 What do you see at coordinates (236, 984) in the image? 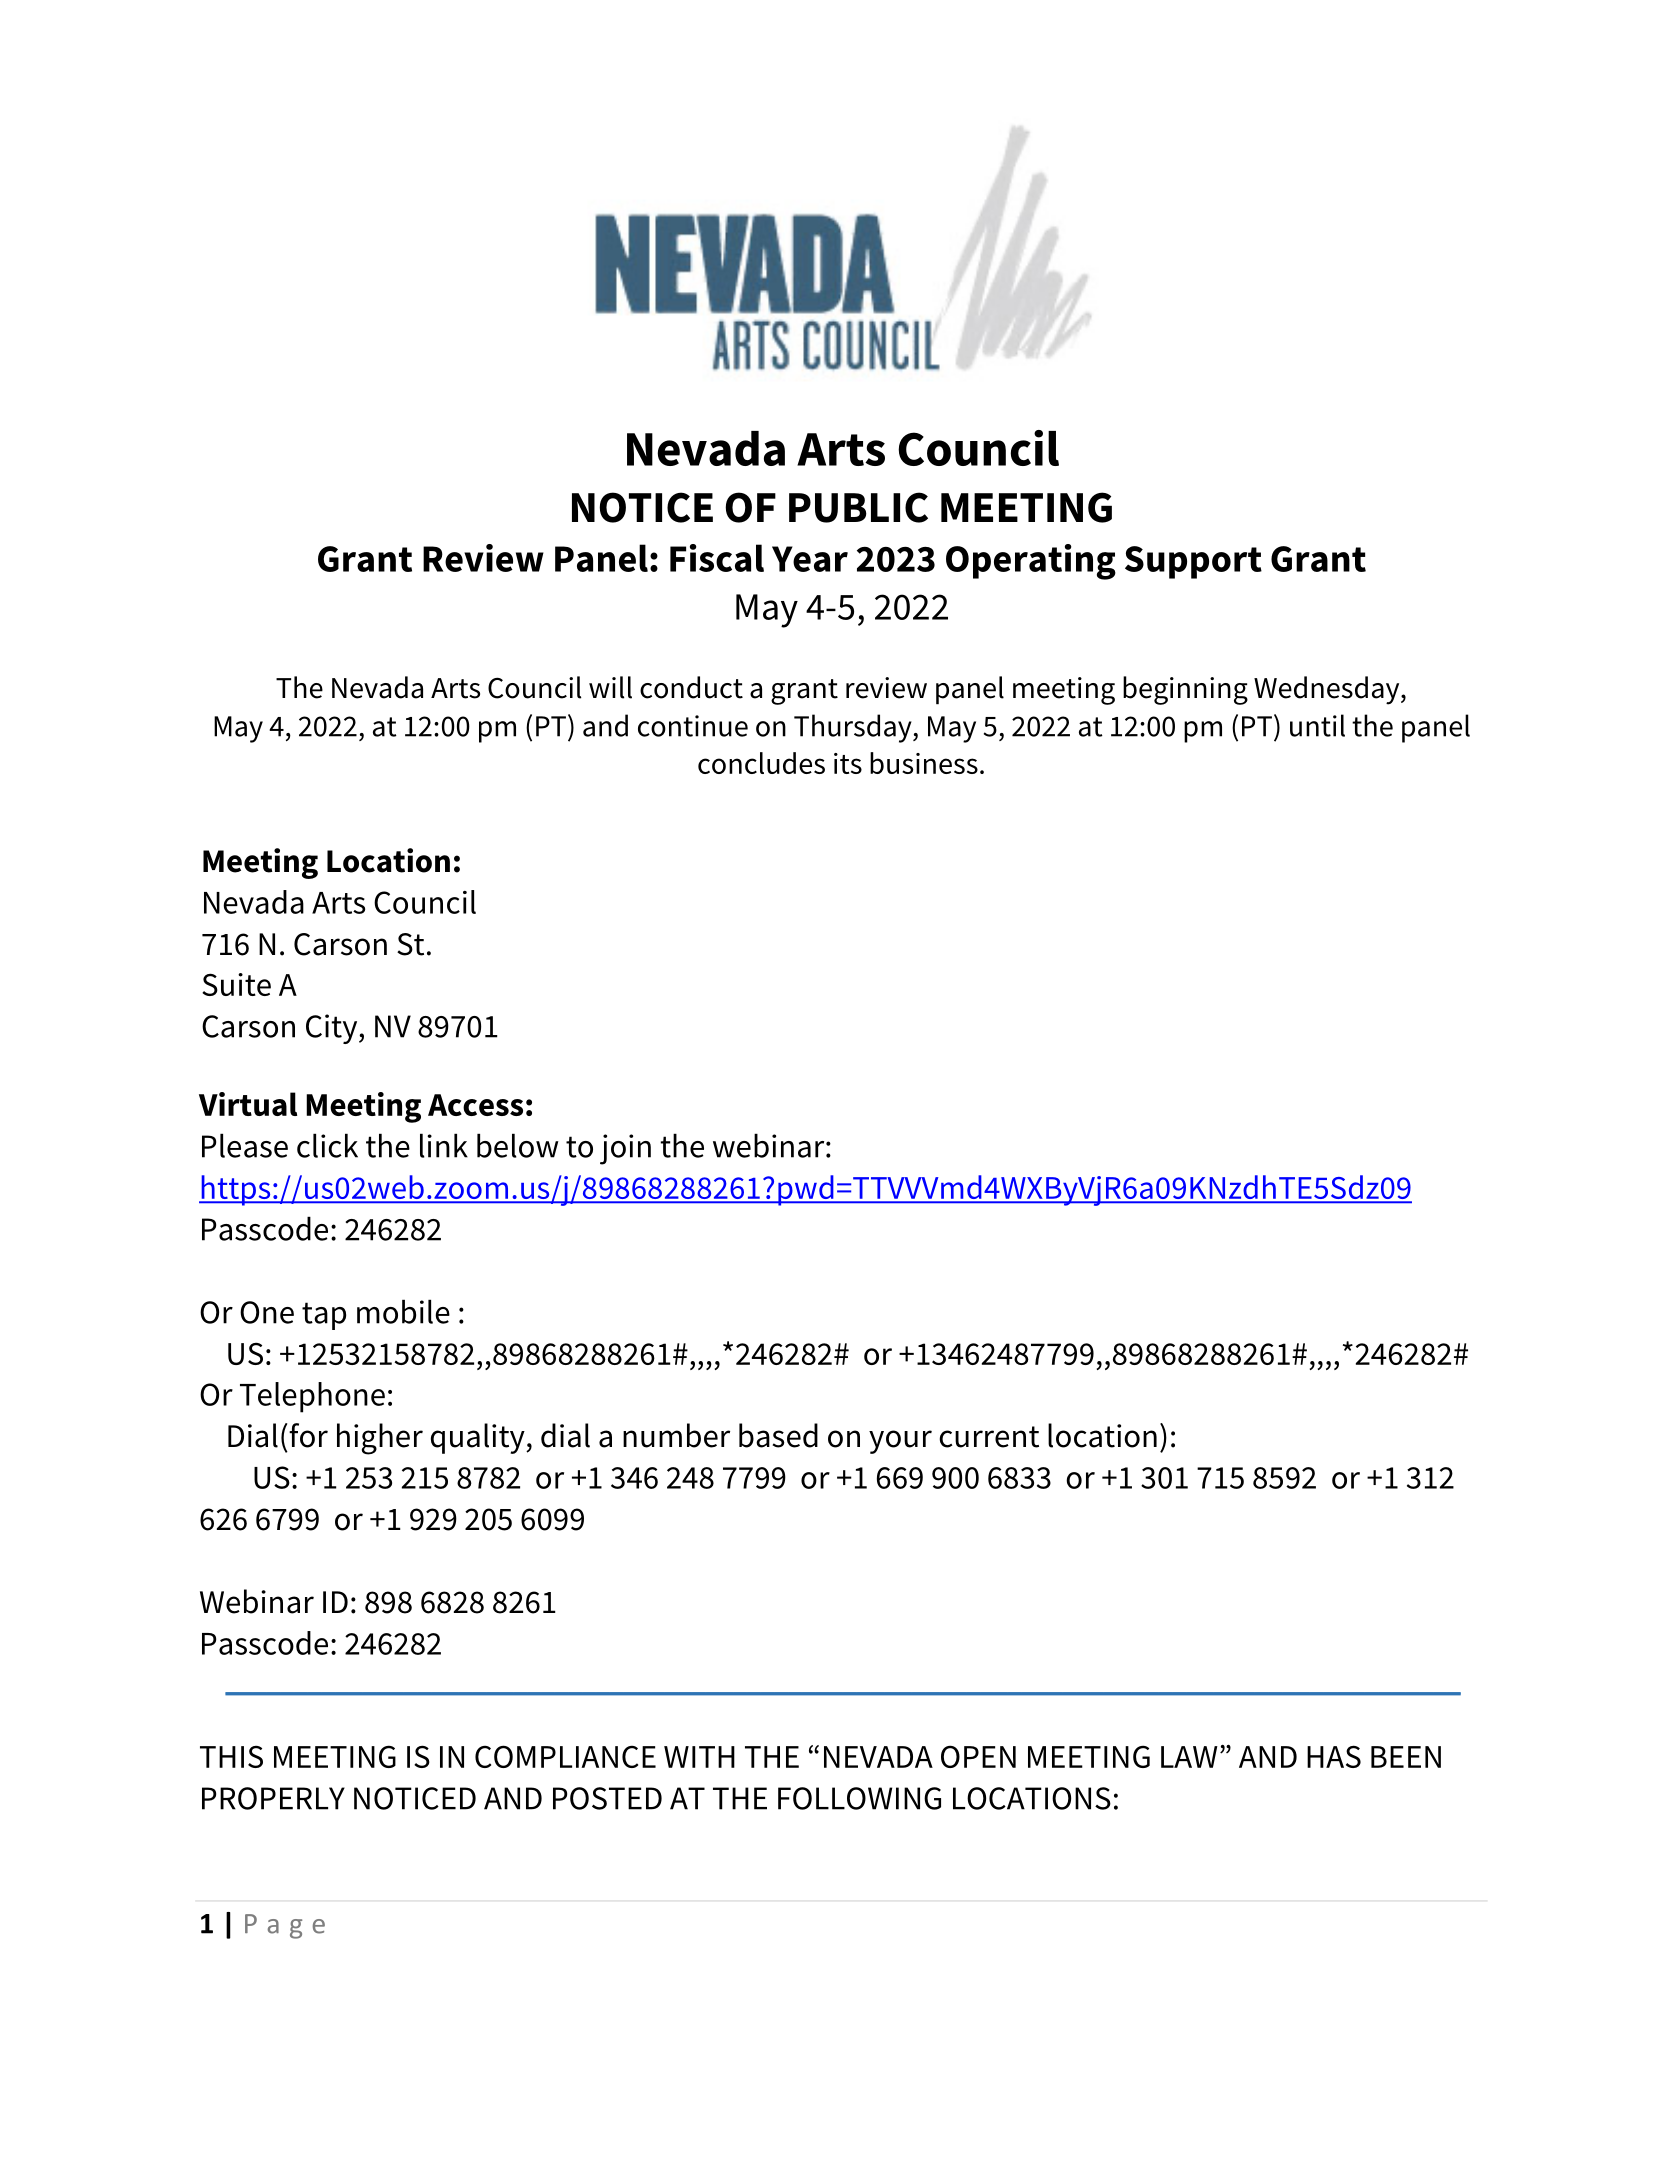
I see `Suite` at bounding box center [236, 984].
